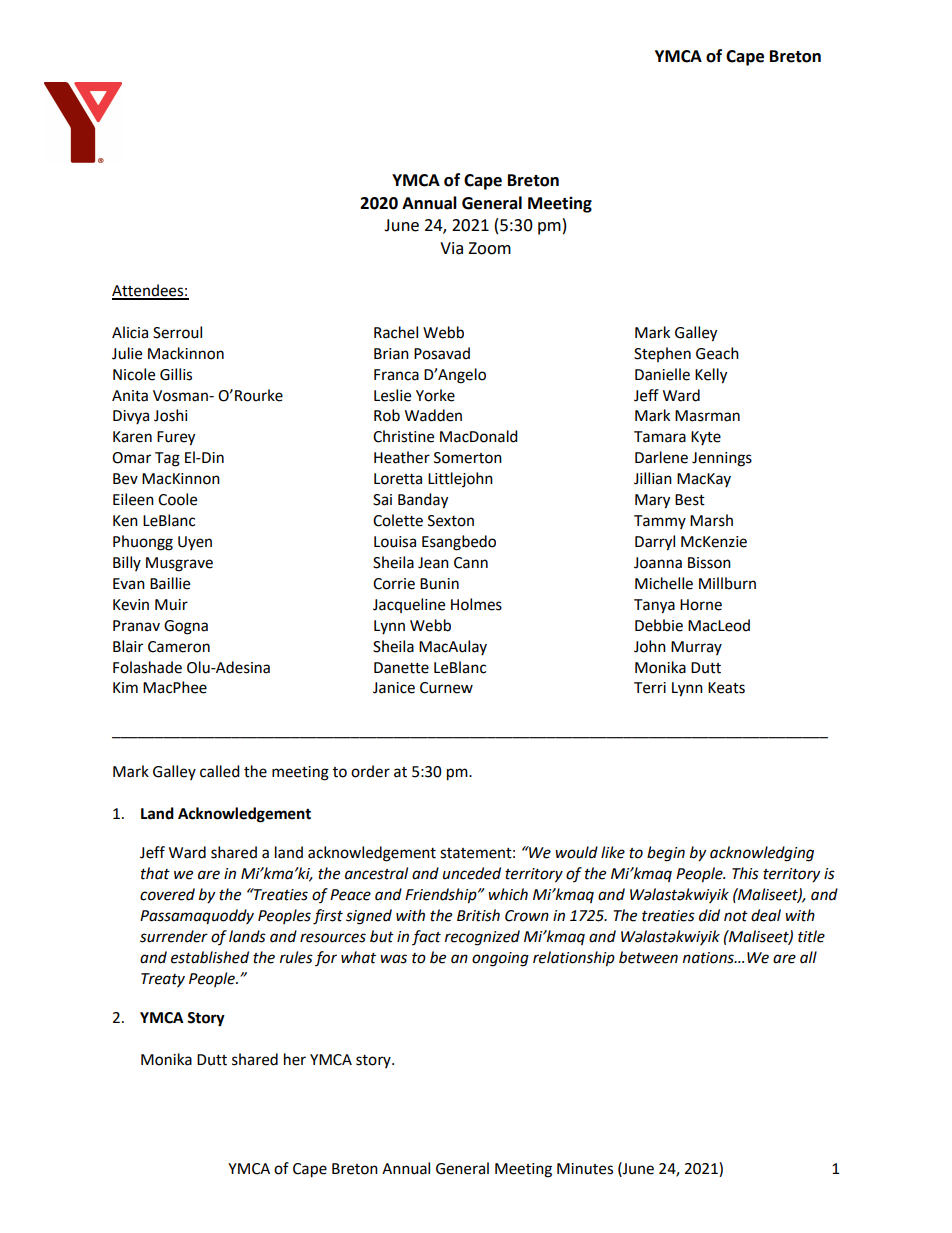 This screenshot has height=1233, width=952. Describe the element at coordinates (130, 332) in the screenshot. I see `Alicia` at that location.
